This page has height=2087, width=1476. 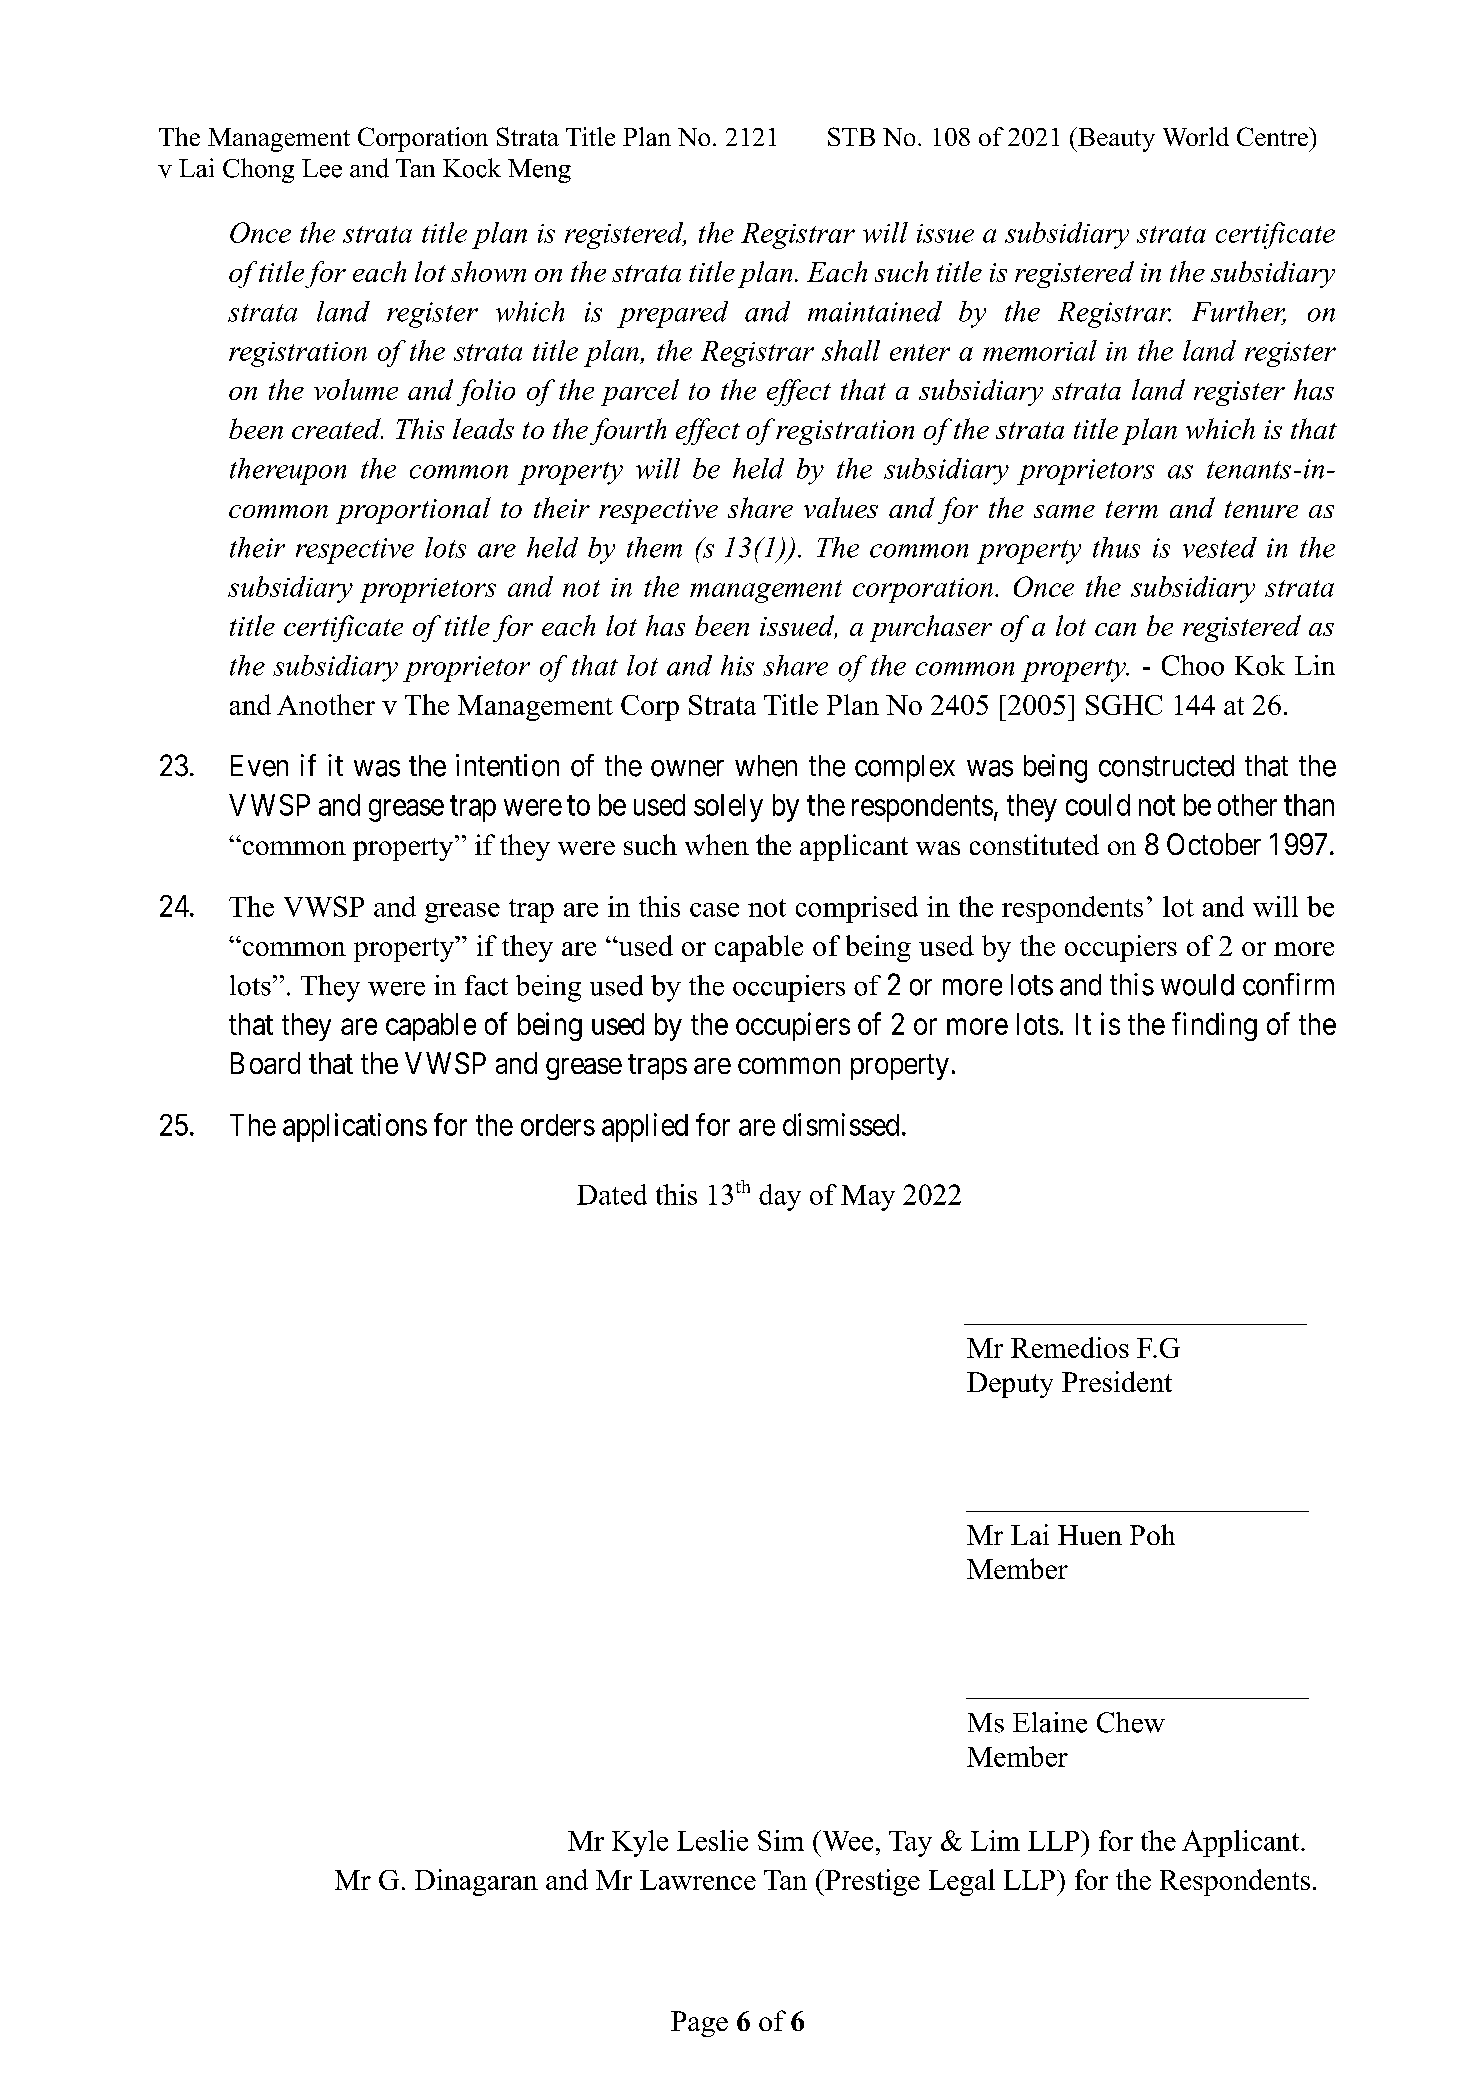 What do you see at coordinates (1166, 766) in the page?
I see `constructed` at bounding box center [1166, 766].
